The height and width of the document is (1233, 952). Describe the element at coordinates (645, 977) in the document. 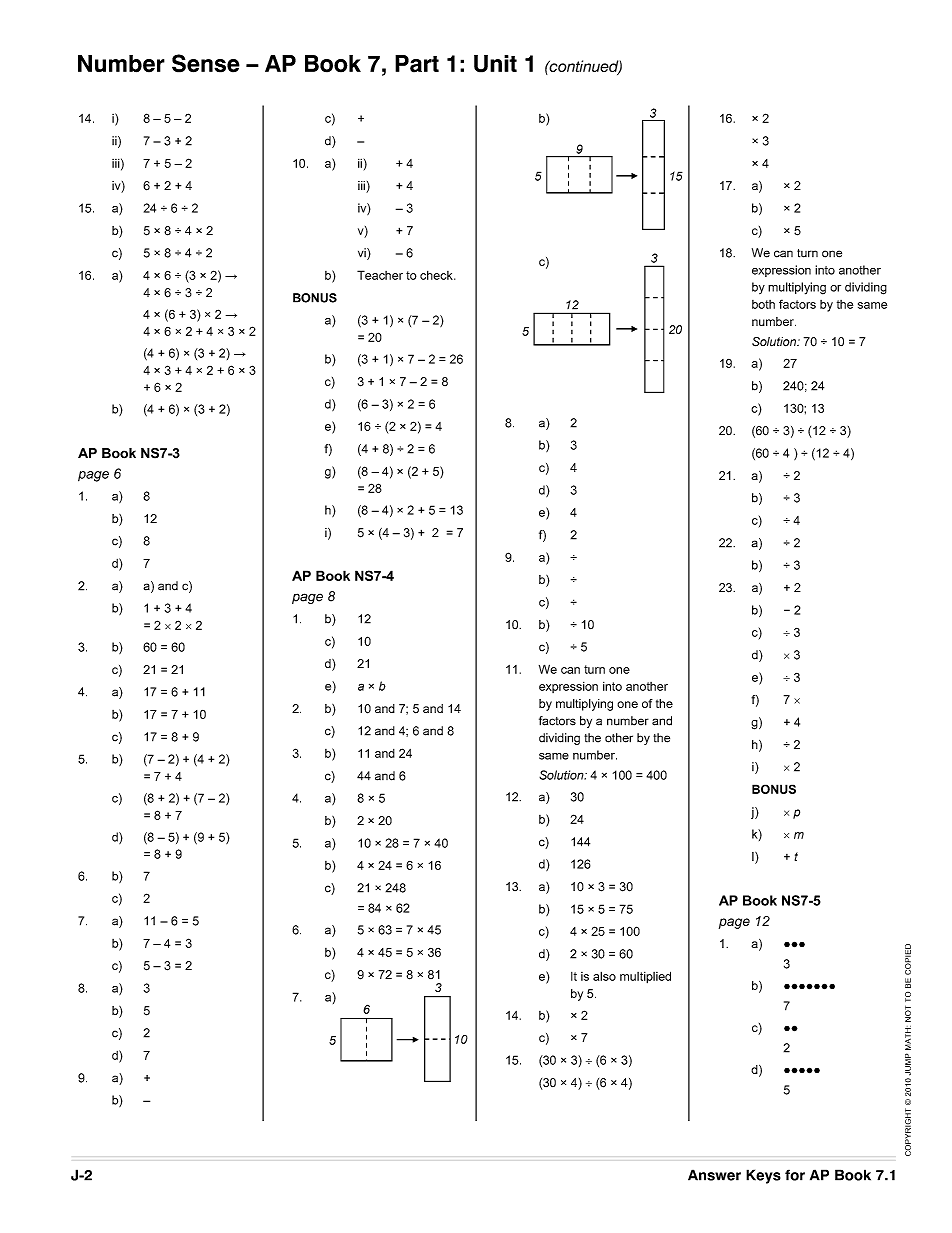

I see `multiplied` at that location.
